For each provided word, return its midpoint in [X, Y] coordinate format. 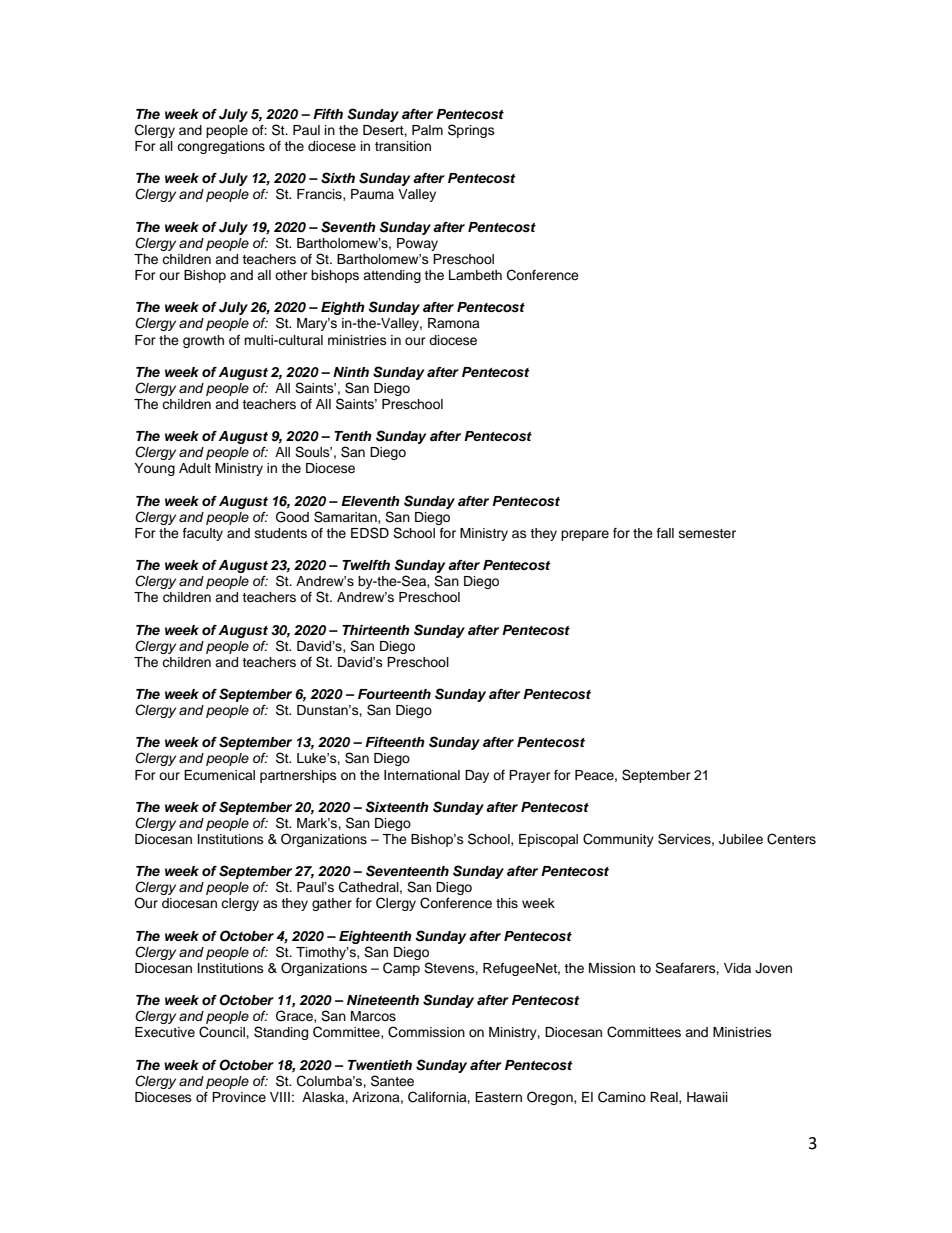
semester [707, 533]
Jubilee [741, 839]
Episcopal [548, 840]
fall [665, 533]
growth [203, 341]
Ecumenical [219, 775]
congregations [221, 147]
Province [239, 1097]
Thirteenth [376, 630]
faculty [203, 534]
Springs [471, 131]
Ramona [454, 323]
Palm [427, 130]
